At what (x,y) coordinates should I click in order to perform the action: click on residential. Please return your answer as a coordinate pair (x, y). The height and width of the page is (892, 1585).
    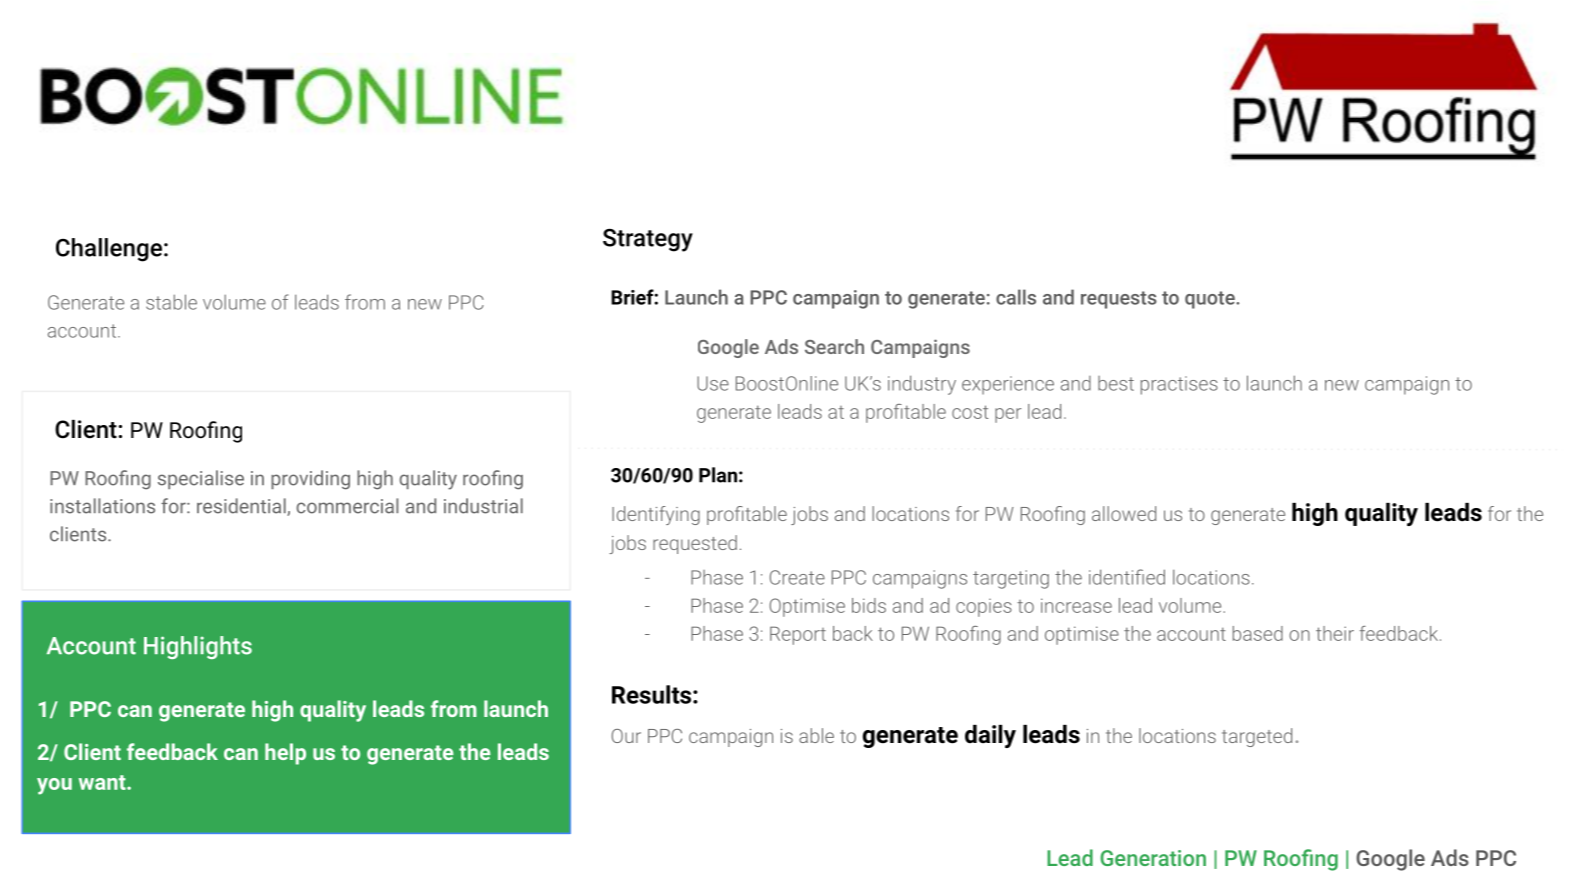
    Looking at the image, I should click on (242, 507).
